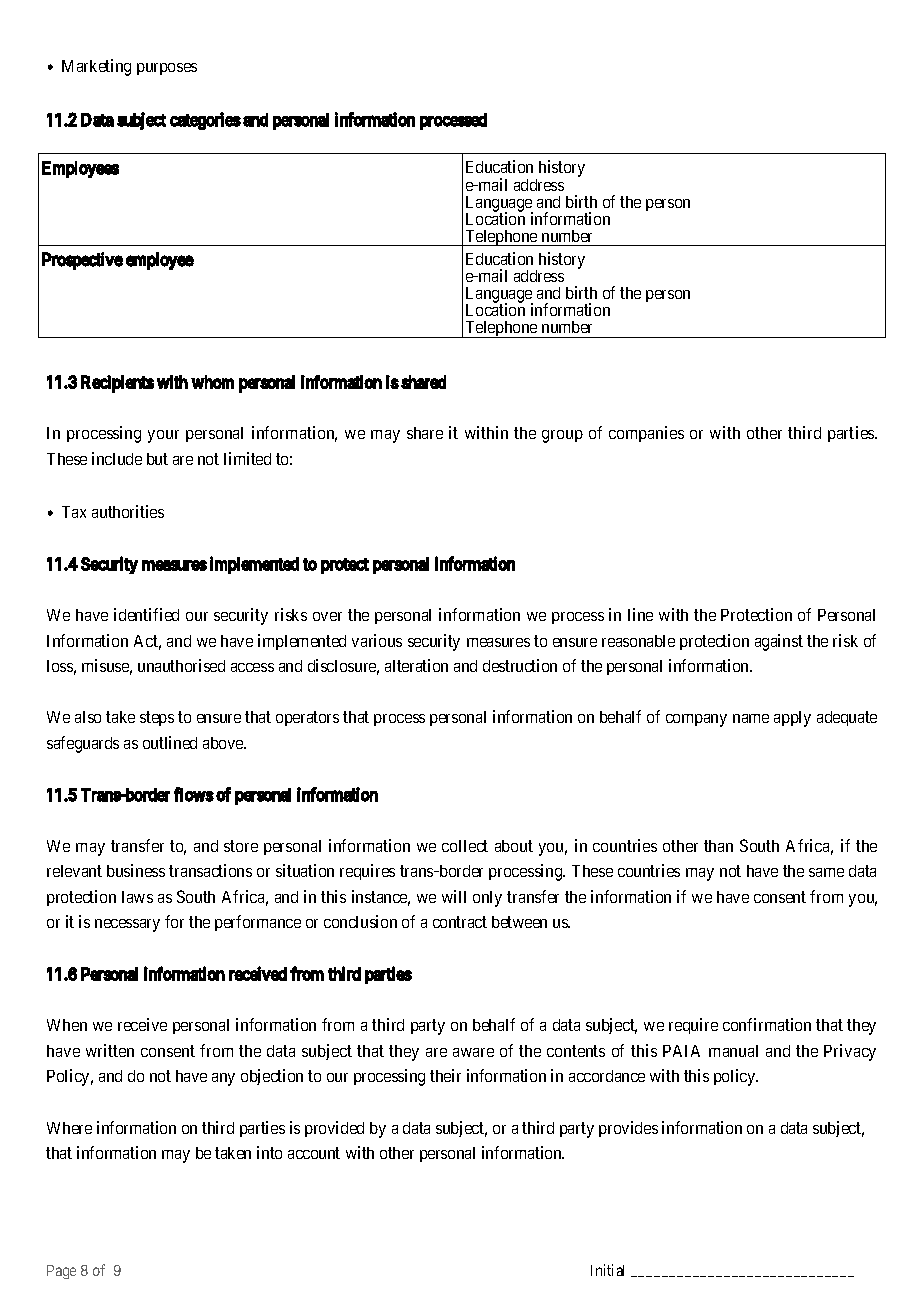 The width and height of the screenshot is (924, 1308). What do you see at coordinates (779, 642) in the screenshot?
I see `against` at bounding box center [779, 642].
